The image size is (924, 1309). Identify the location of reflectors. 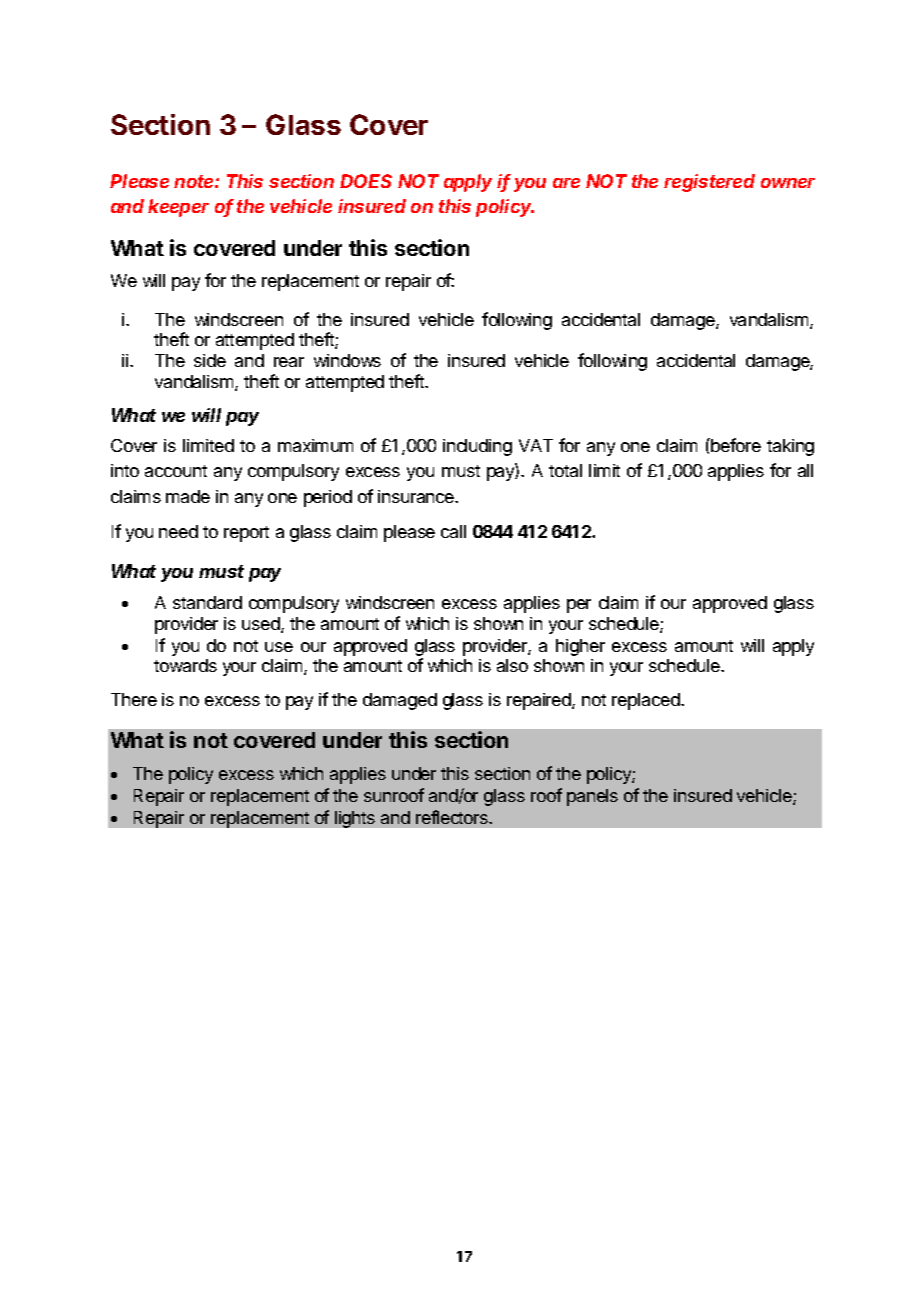
(453, 817).
